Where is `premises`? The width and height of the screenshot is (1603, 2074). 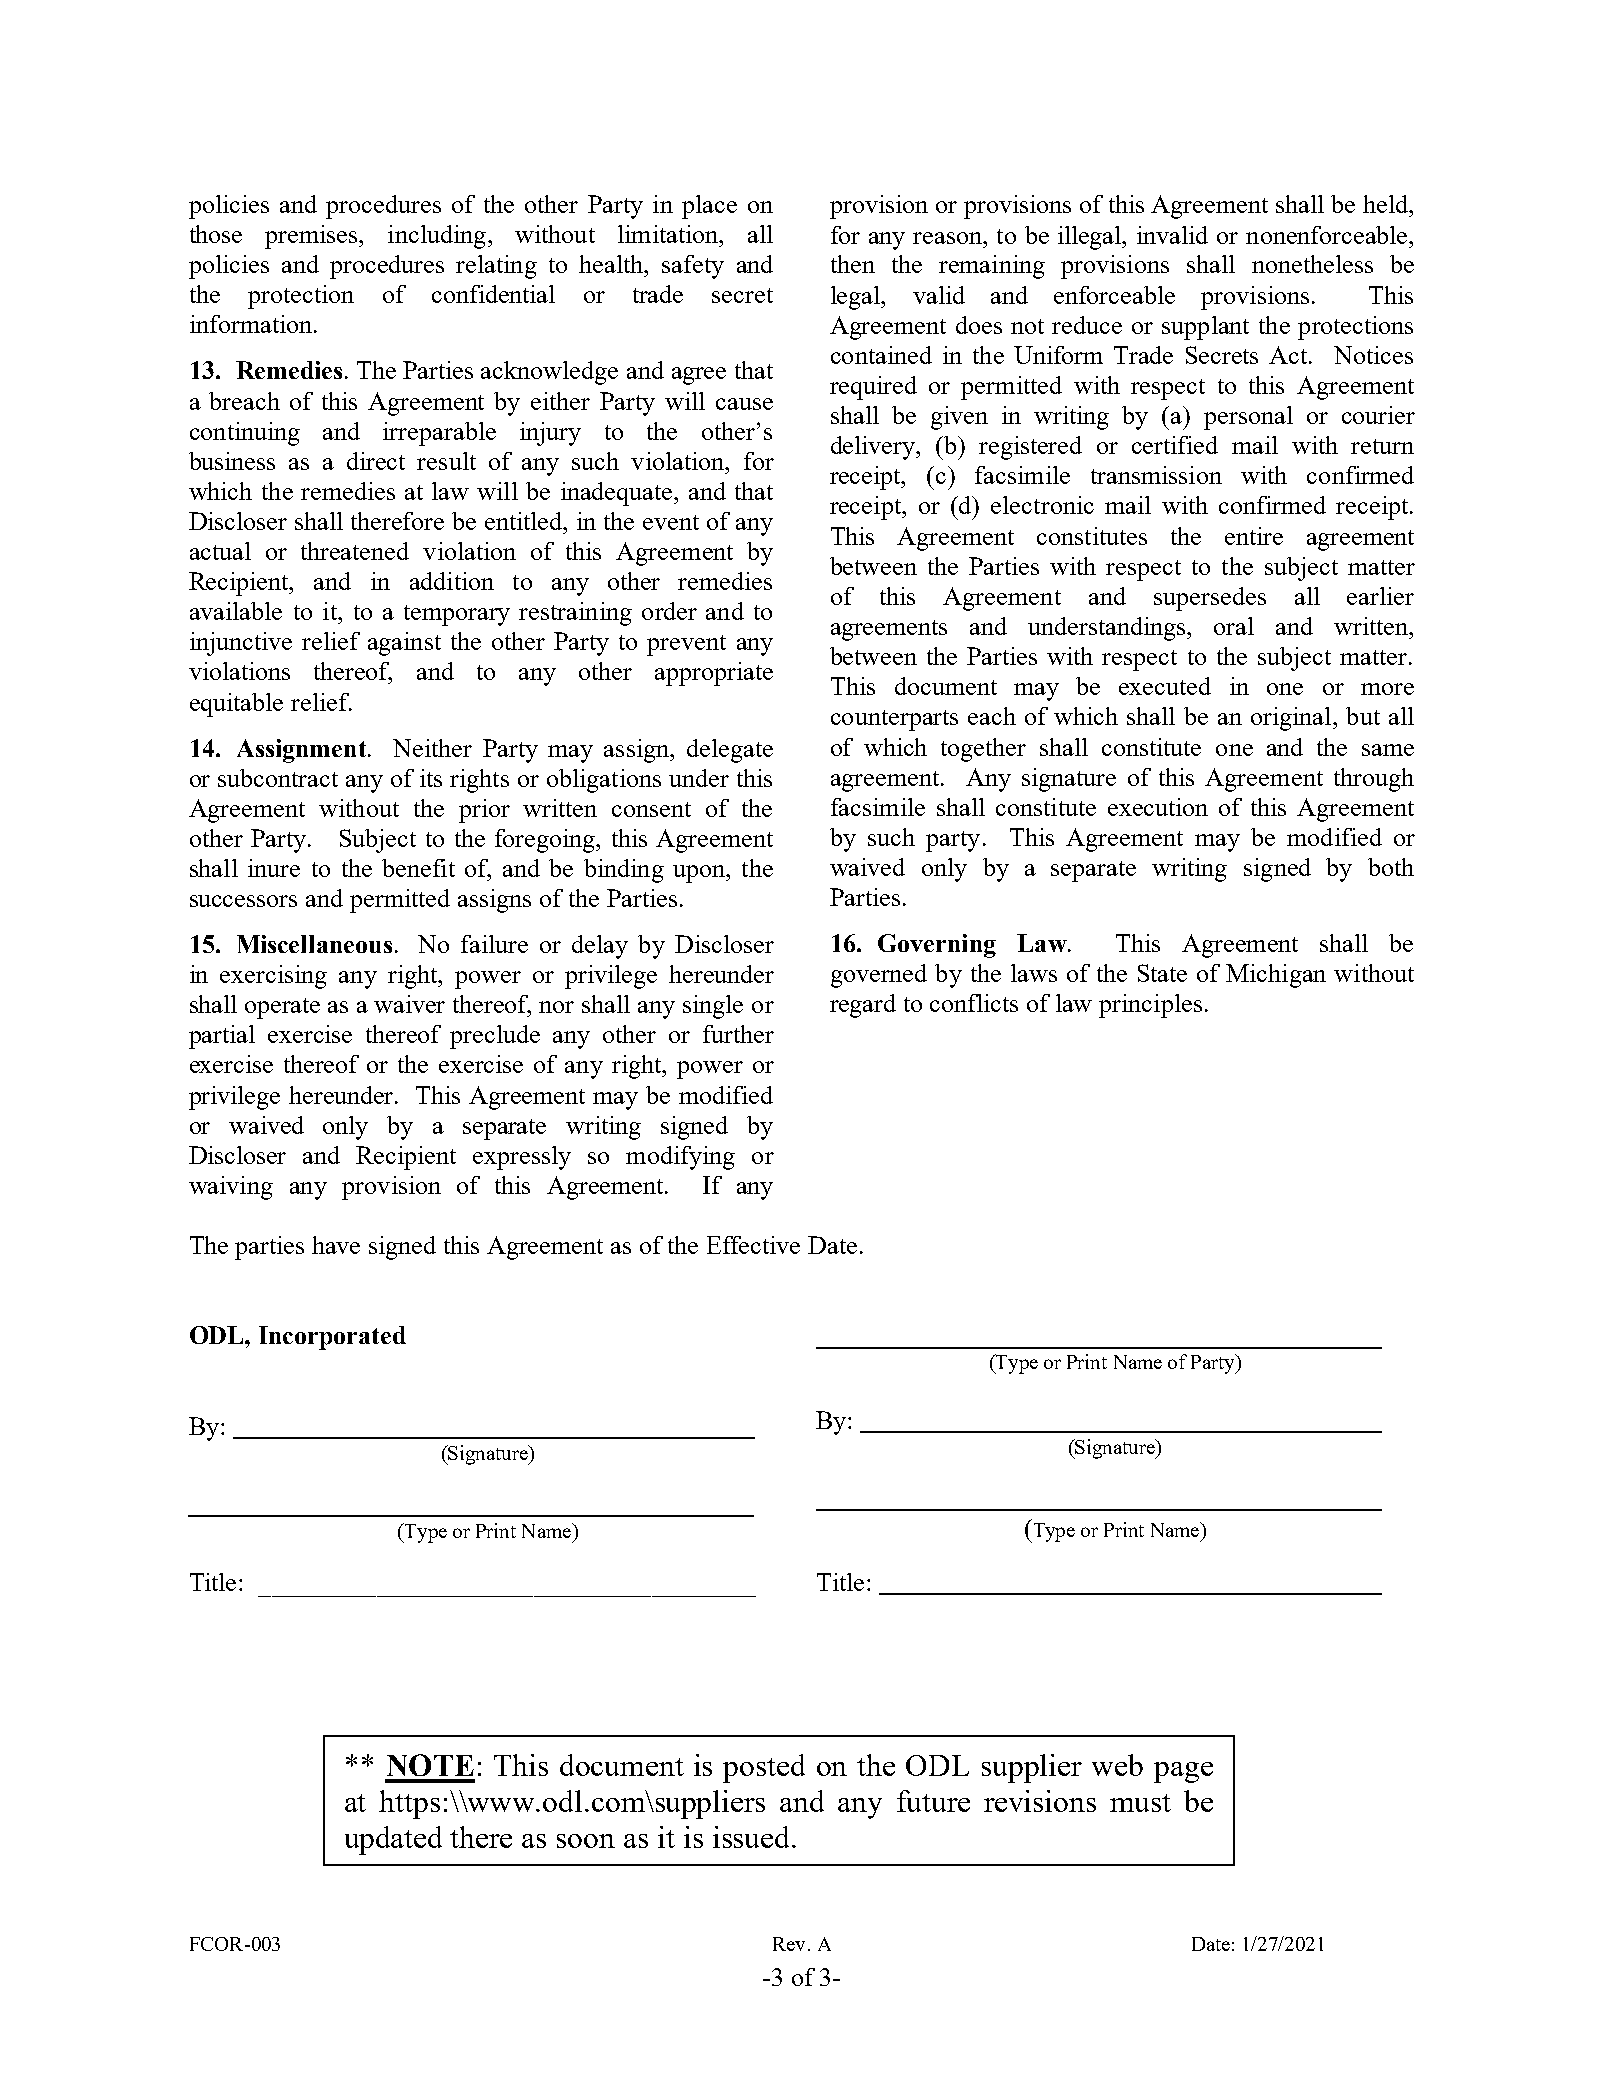 premises is located at coordinates (313, 237).
